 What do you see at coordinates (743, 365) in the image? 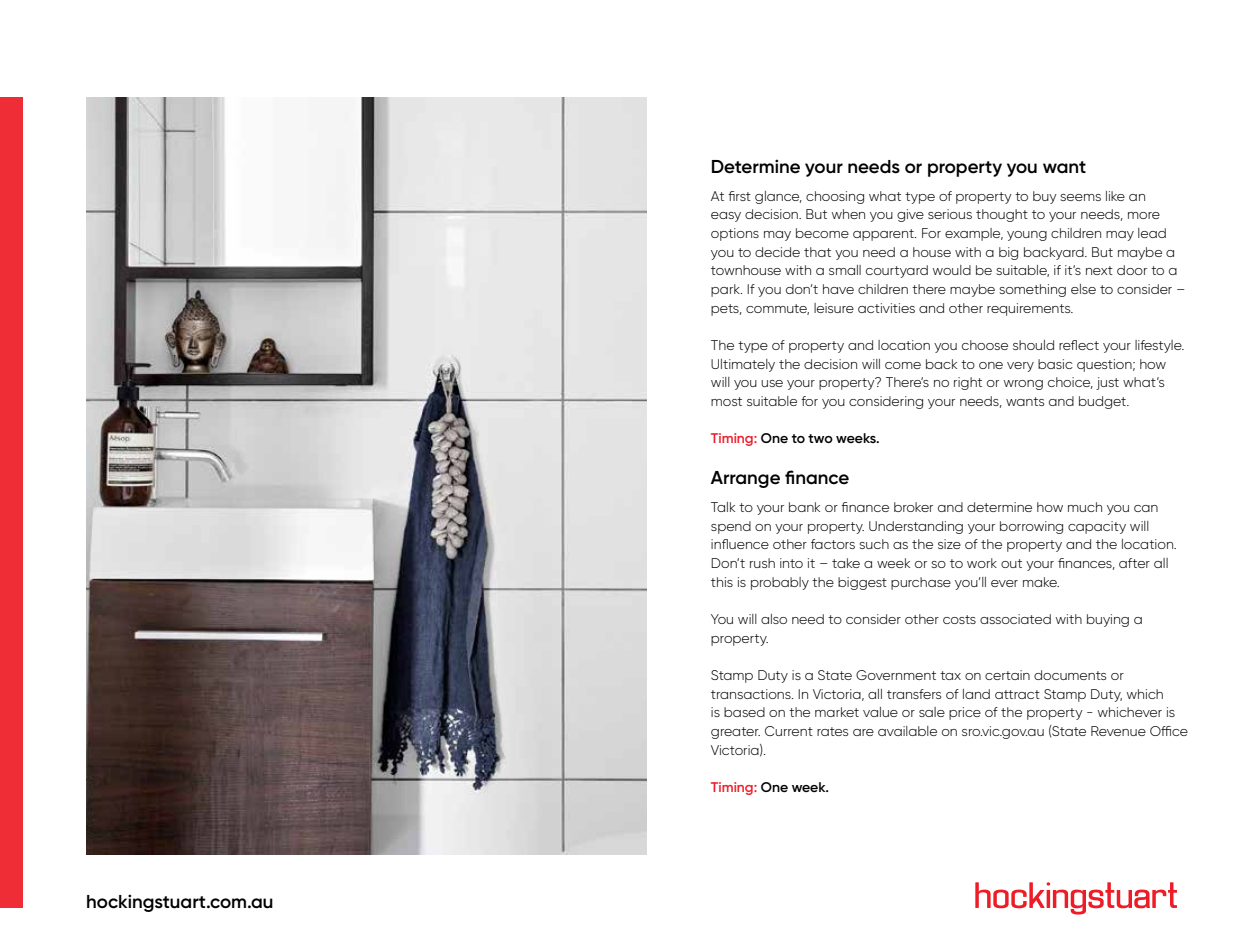
I see `Ultimately` at bounding box center [743, 365].
